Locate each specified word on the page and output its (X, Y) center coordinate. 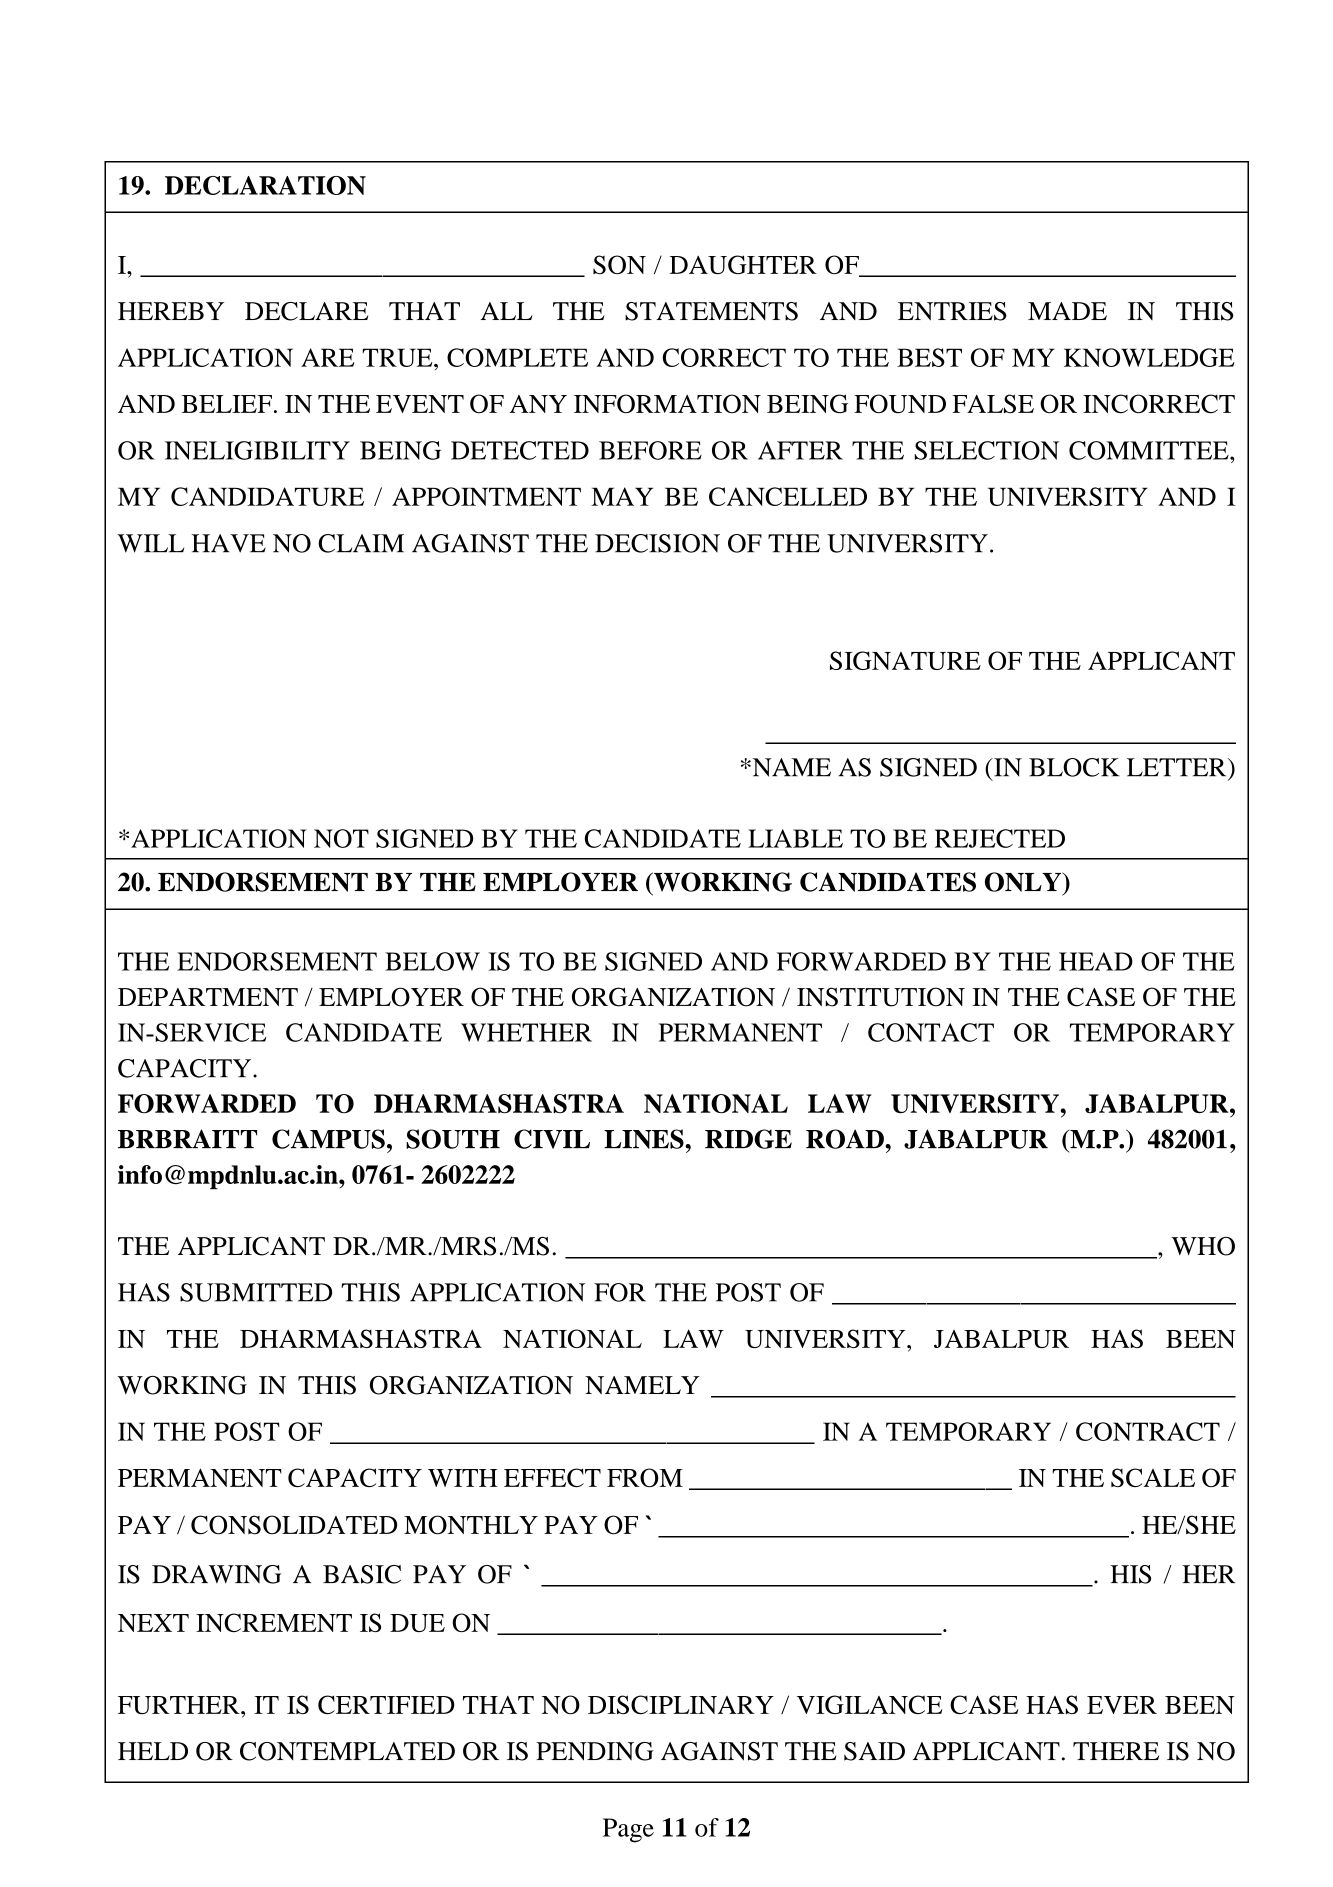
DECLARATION (265, 185)
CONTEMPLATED (347, 1751)
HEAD (1096, 961)
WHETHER (526, 1032)
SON (619, 264)
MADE (1067, 311)
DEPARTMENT (208, 997)
